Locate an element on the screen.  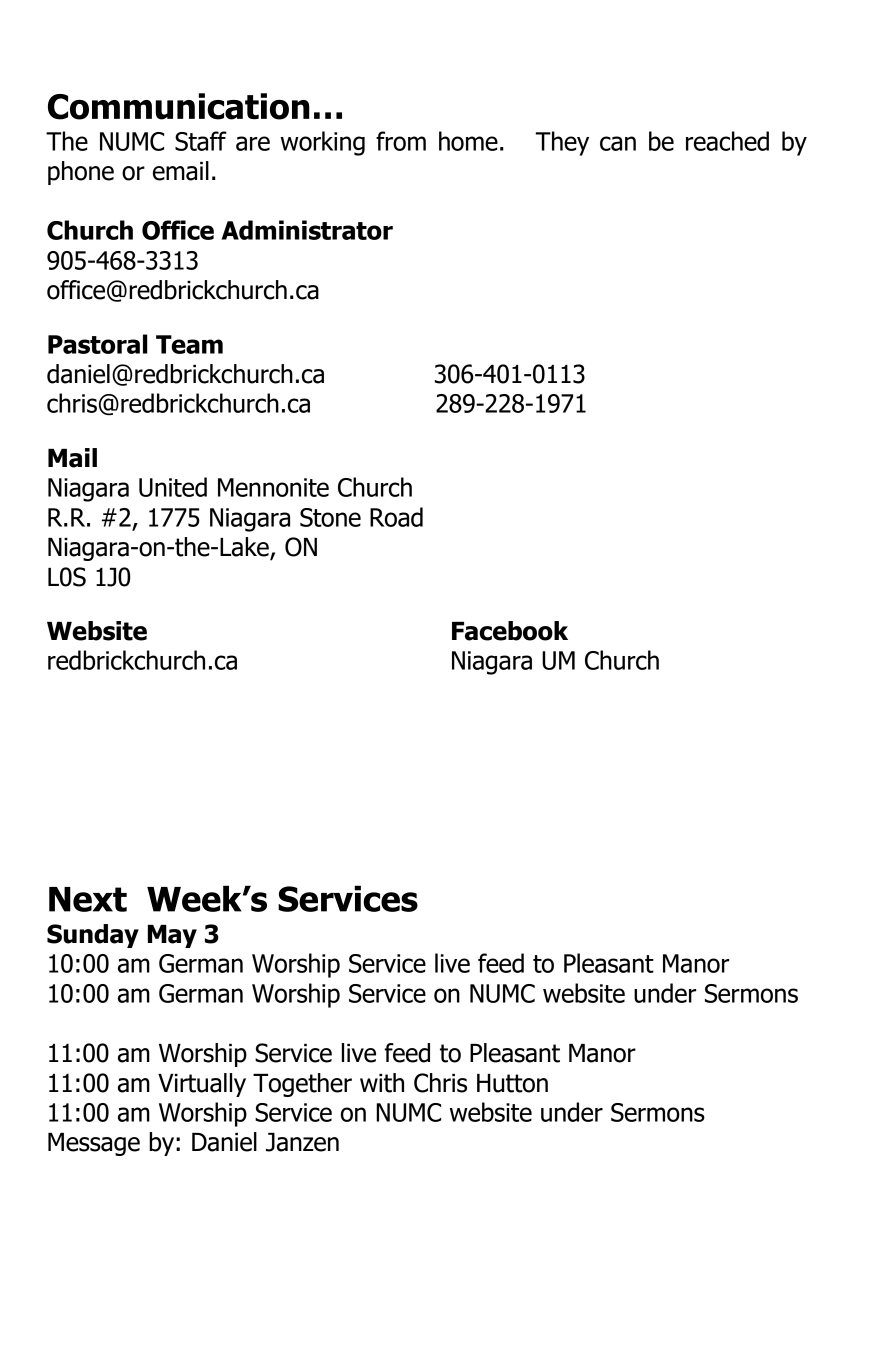
Staff is located at coordinates (201, 141).
